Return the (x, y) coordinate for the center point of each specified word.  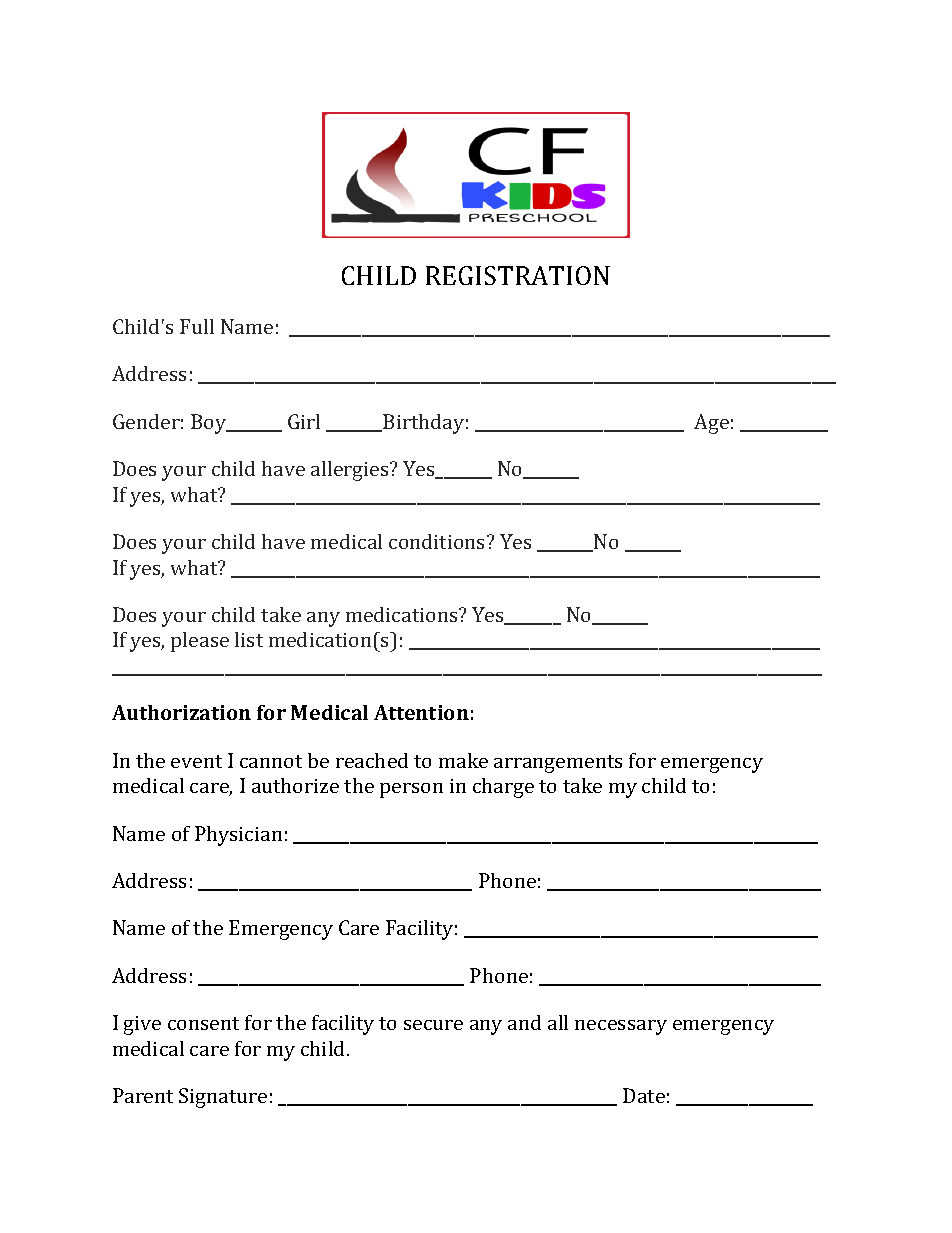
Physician (238, 836)
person (411, 790)
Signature (223, 1098)
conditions (438, 541)
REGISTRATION (518, 275)
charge (503, 788)
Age (711, 424)
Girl (304, 421)
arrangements (558, 764)
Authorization (181, 712)
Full (197, 326)
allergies (351, 471)
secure (433, 1025)
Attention (421, 712)
